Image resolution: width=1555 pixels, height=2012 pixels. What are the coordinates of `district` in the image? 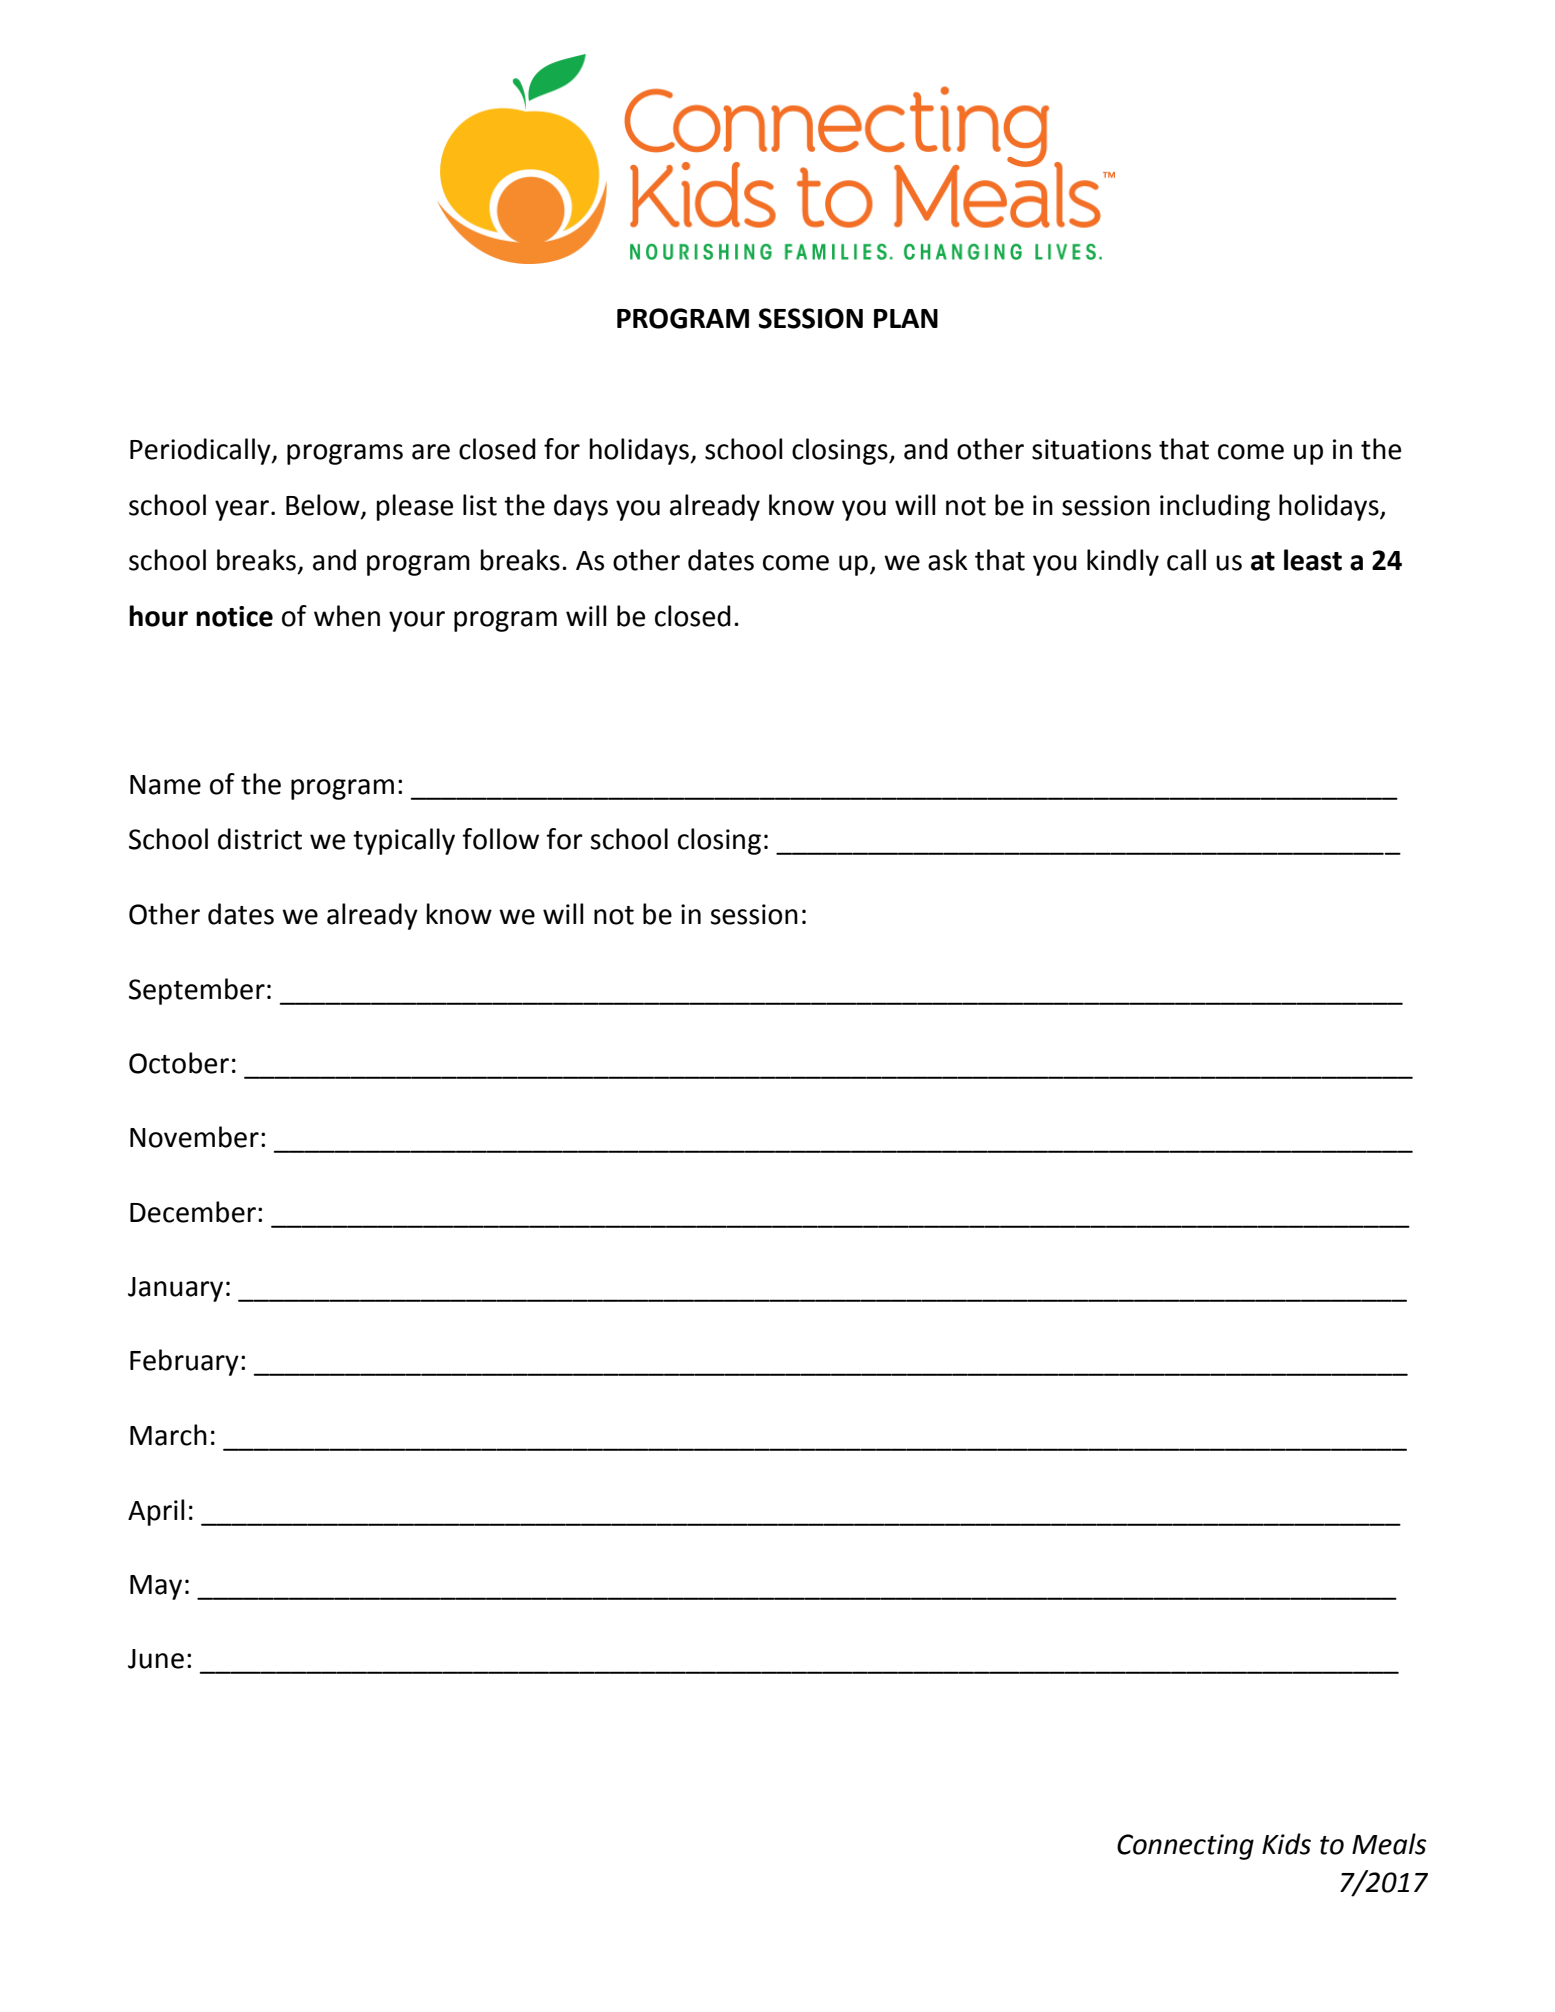 It's located at (260, 839).
